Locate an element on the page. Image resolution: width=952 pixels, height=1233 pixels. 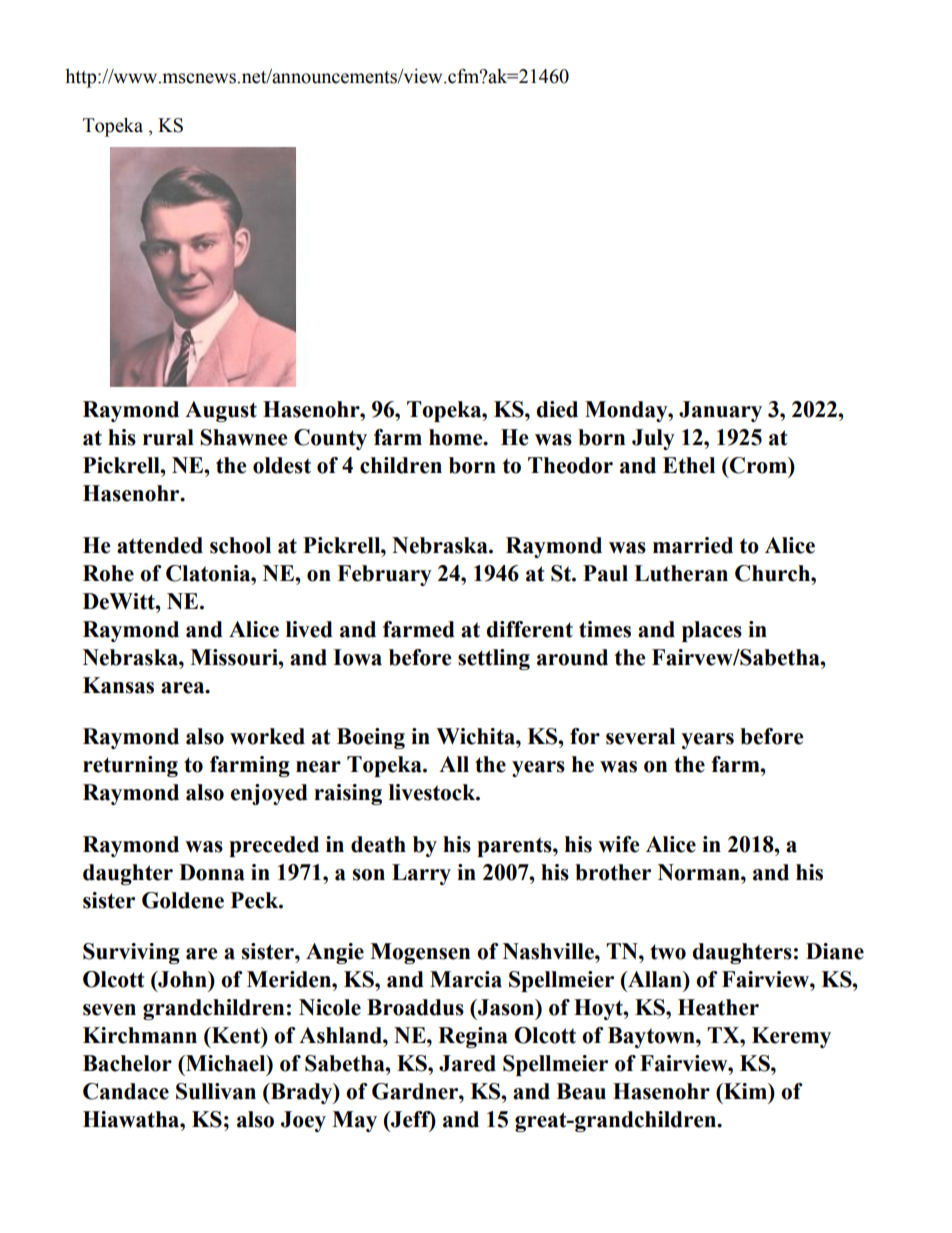
January is located at coordinates (720, 411).
